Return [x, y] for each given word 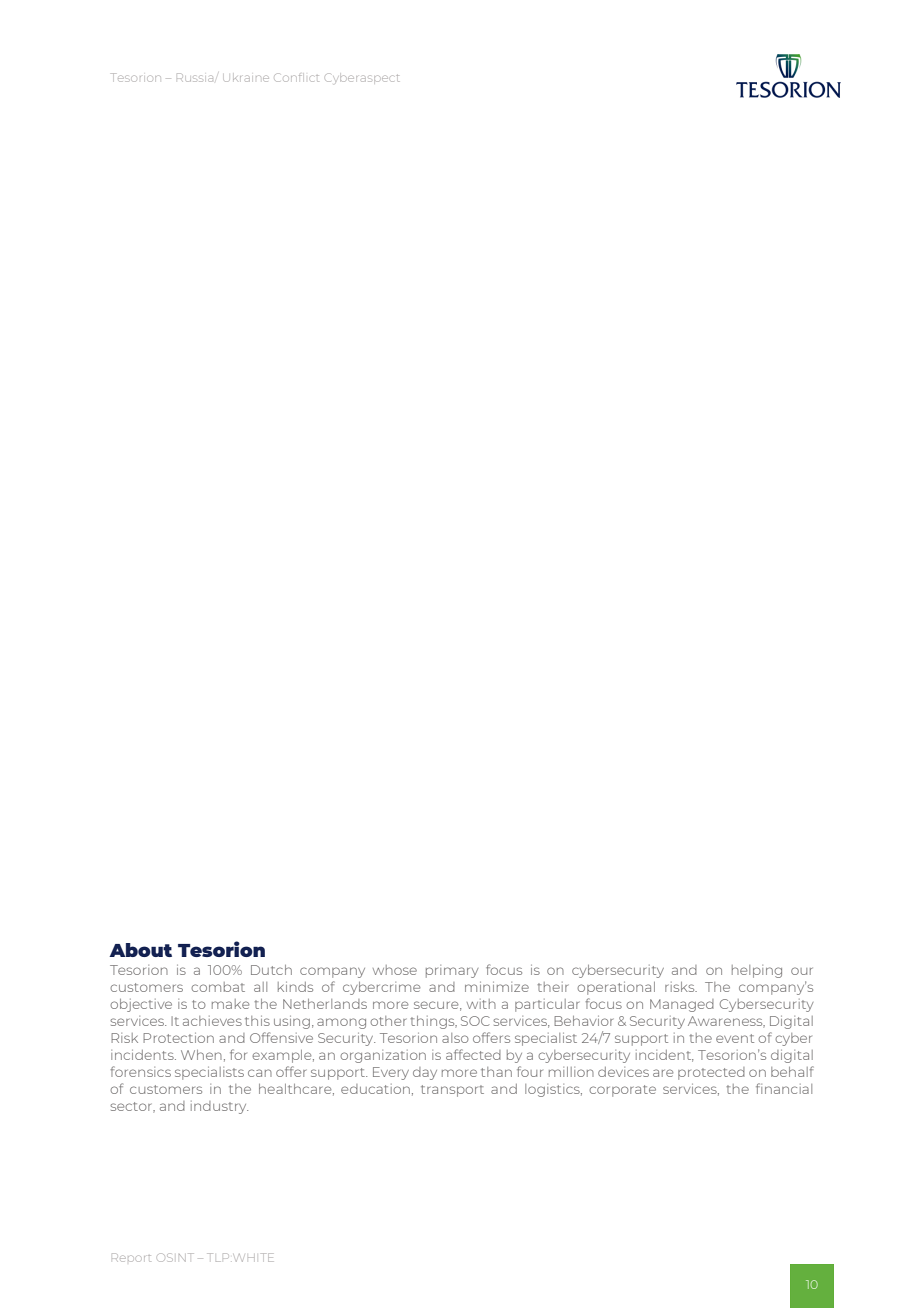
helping [757, 971]
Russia [195, 77]
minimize [497, 986]
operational [616, 988]
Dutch [271, 970]
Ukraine [247, 78]
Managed [682, 1005]
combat [218, 987]
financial [784, 1088]
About [140, 950]
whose [395, 970]
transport [452, 1091]
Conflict [296, 77]
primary [452, 971]
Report [131, 1257]
